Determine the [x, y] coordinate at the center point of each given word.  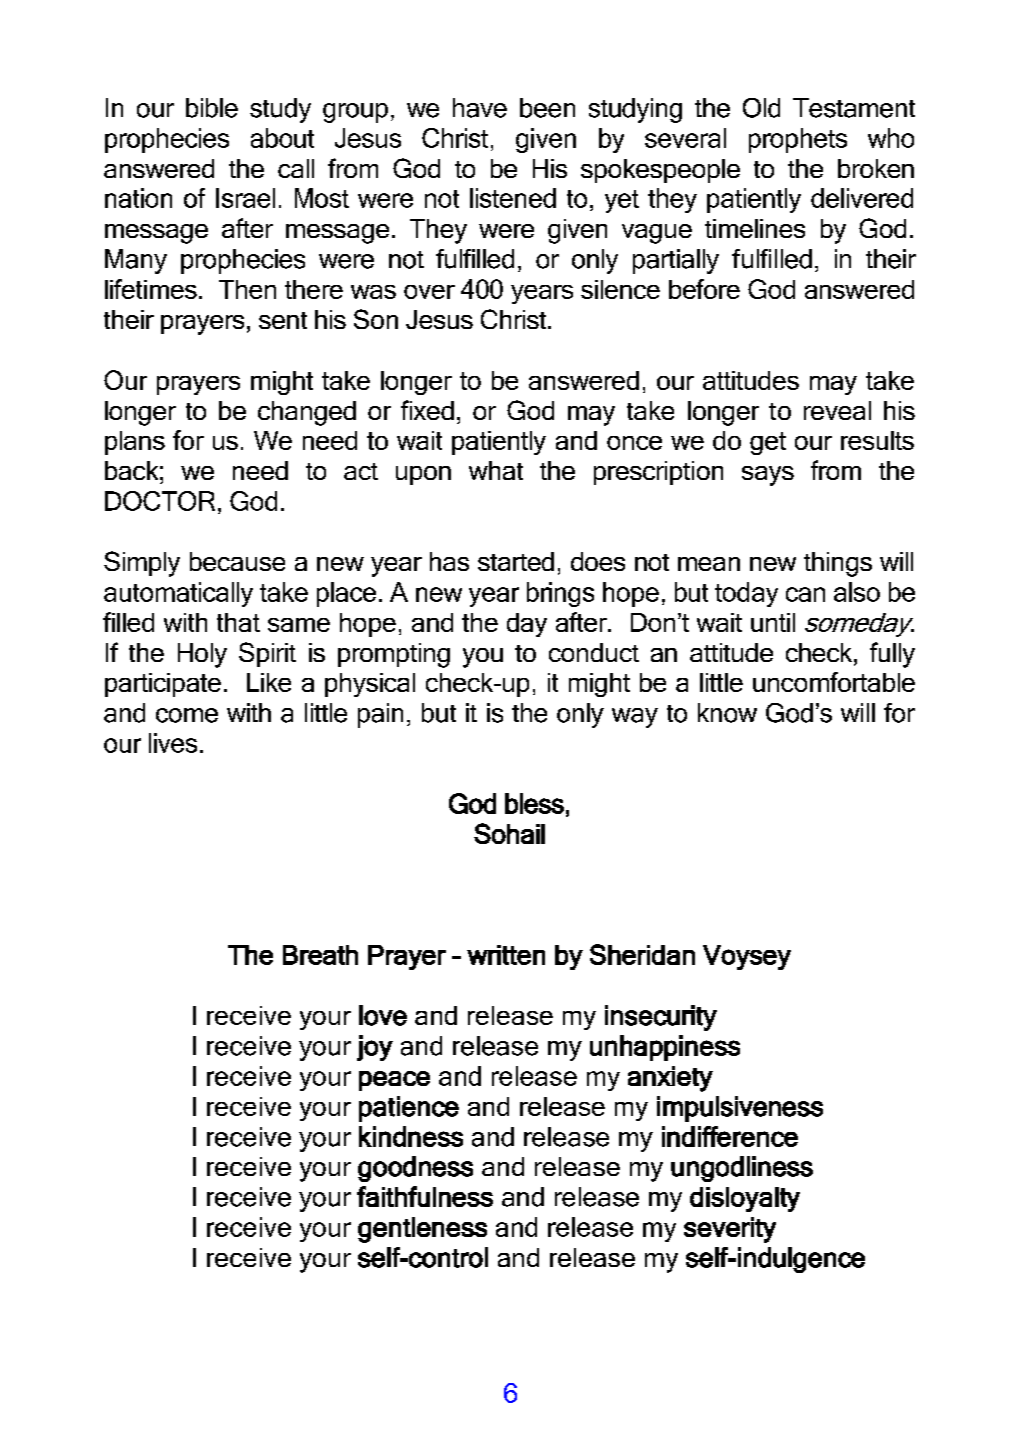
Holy [202, 655]
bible [212, 108]
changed [307, 413]
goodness [415, 1169]
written [506, 955]
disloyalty [745, 1199]
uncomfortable [834, 682]
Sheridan [642, 954]
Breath [320, 955]
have [480, 108]
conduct [594, 652]
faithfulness [425, 1196]
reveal [837, 410]
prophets [798, 140]
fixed [427, 410]
